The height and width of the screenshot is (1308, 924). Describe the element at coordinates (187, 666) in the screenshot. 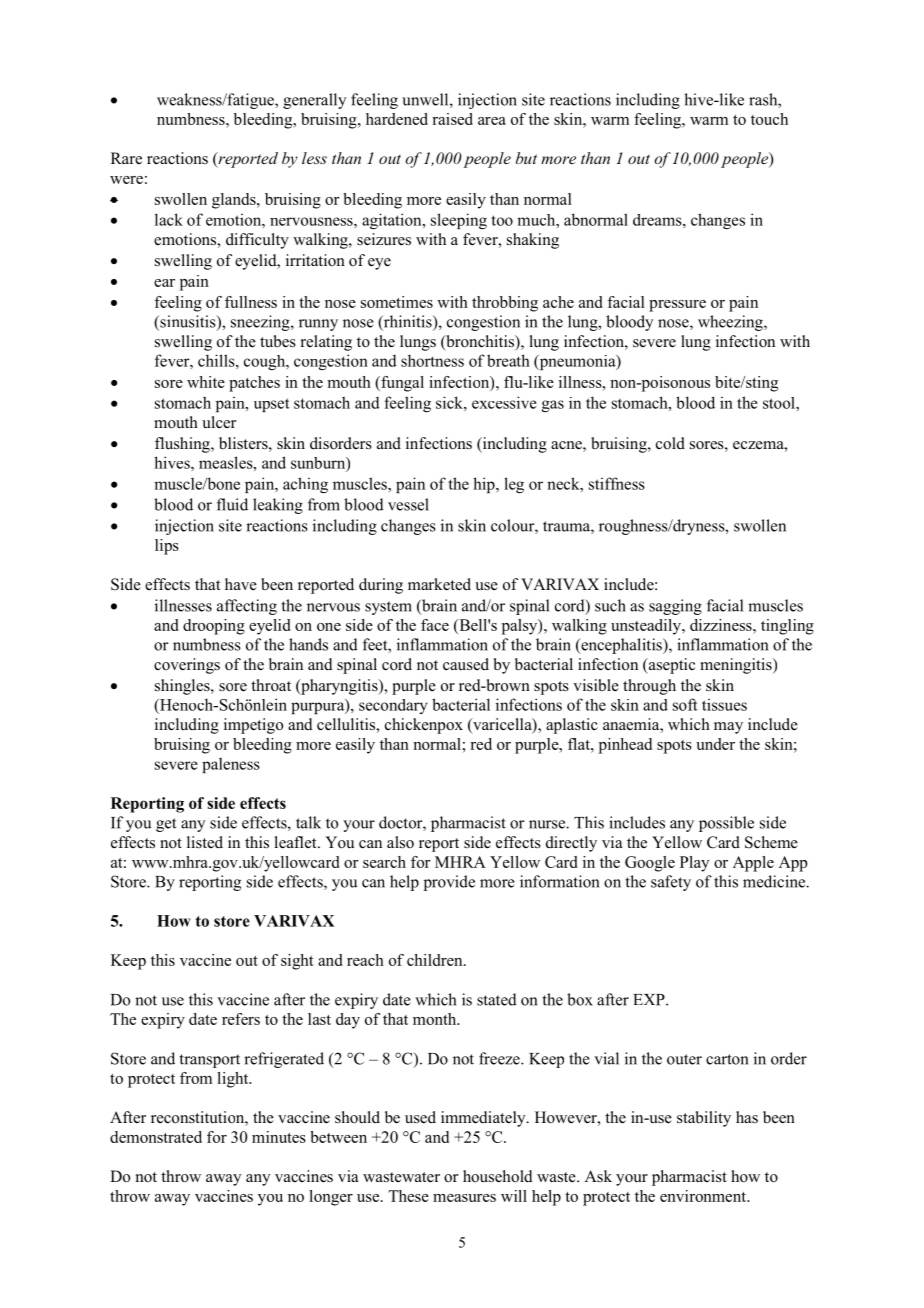

I see `coverings` at that location.
